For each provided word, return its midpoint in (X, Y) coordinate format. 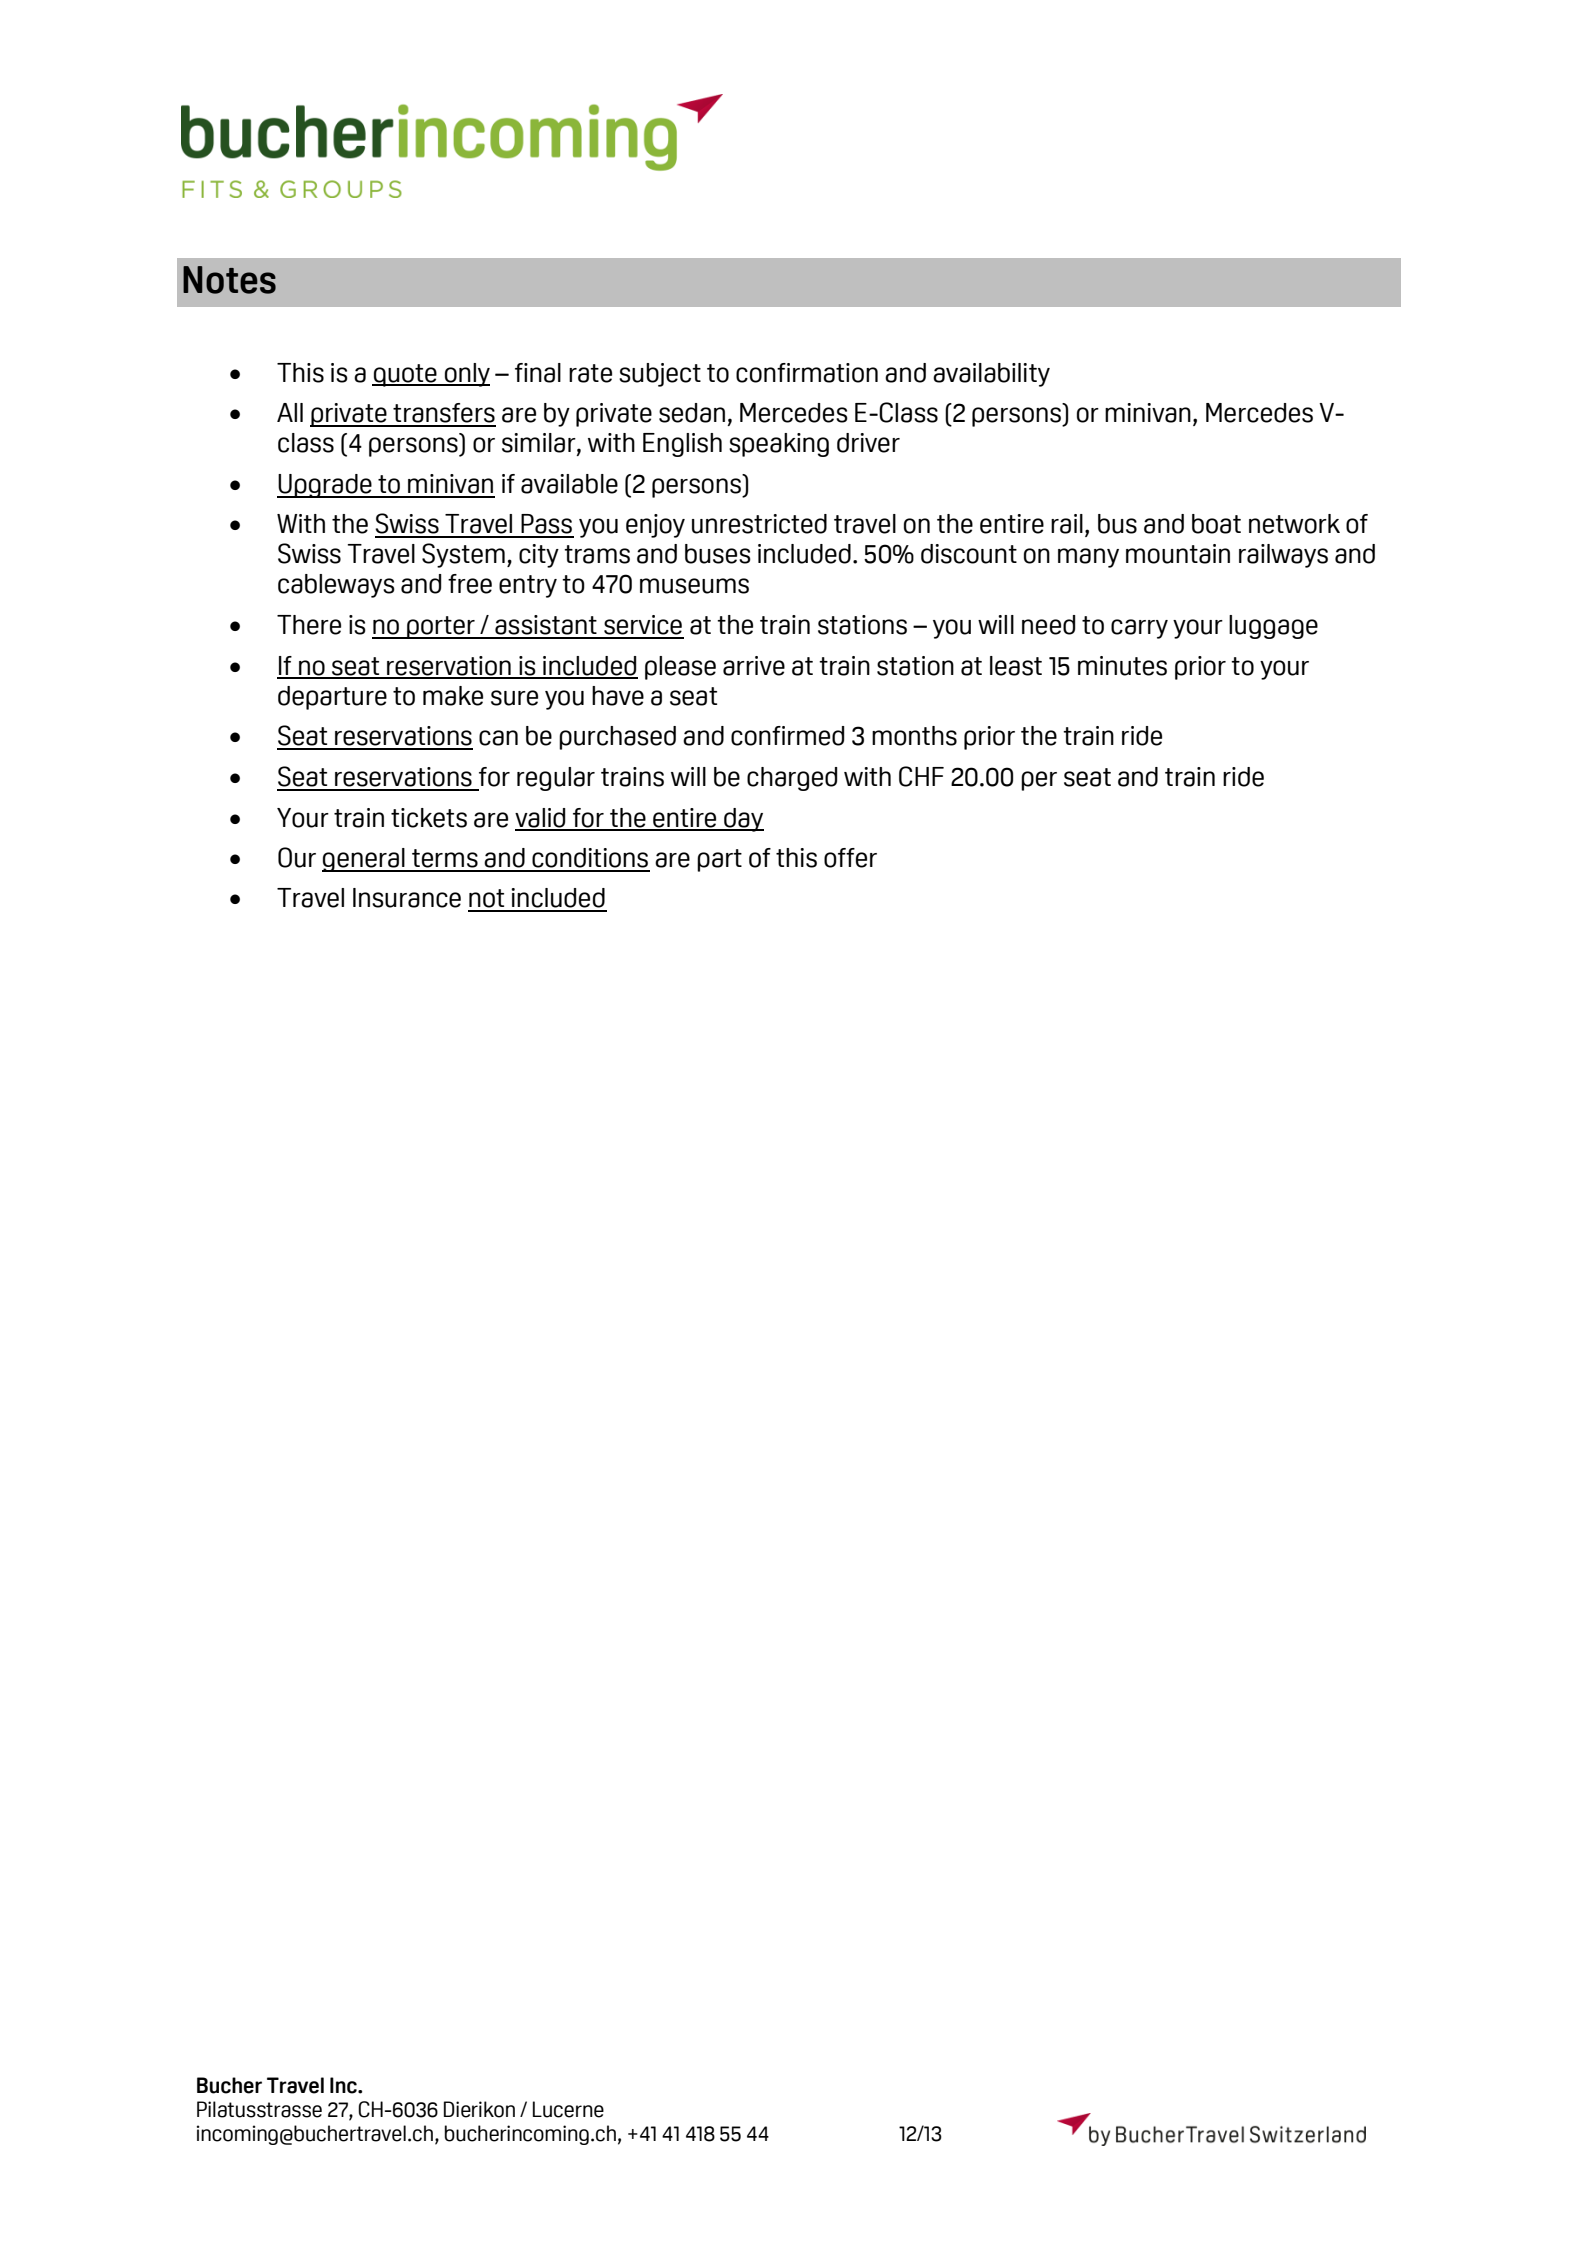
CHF (921, 776)
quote (405, 375)
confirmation (807, 373)
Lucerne (568, 2109)
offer (850, 858)
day (743, 820)
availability (991, 375)
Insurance (407, 898)
